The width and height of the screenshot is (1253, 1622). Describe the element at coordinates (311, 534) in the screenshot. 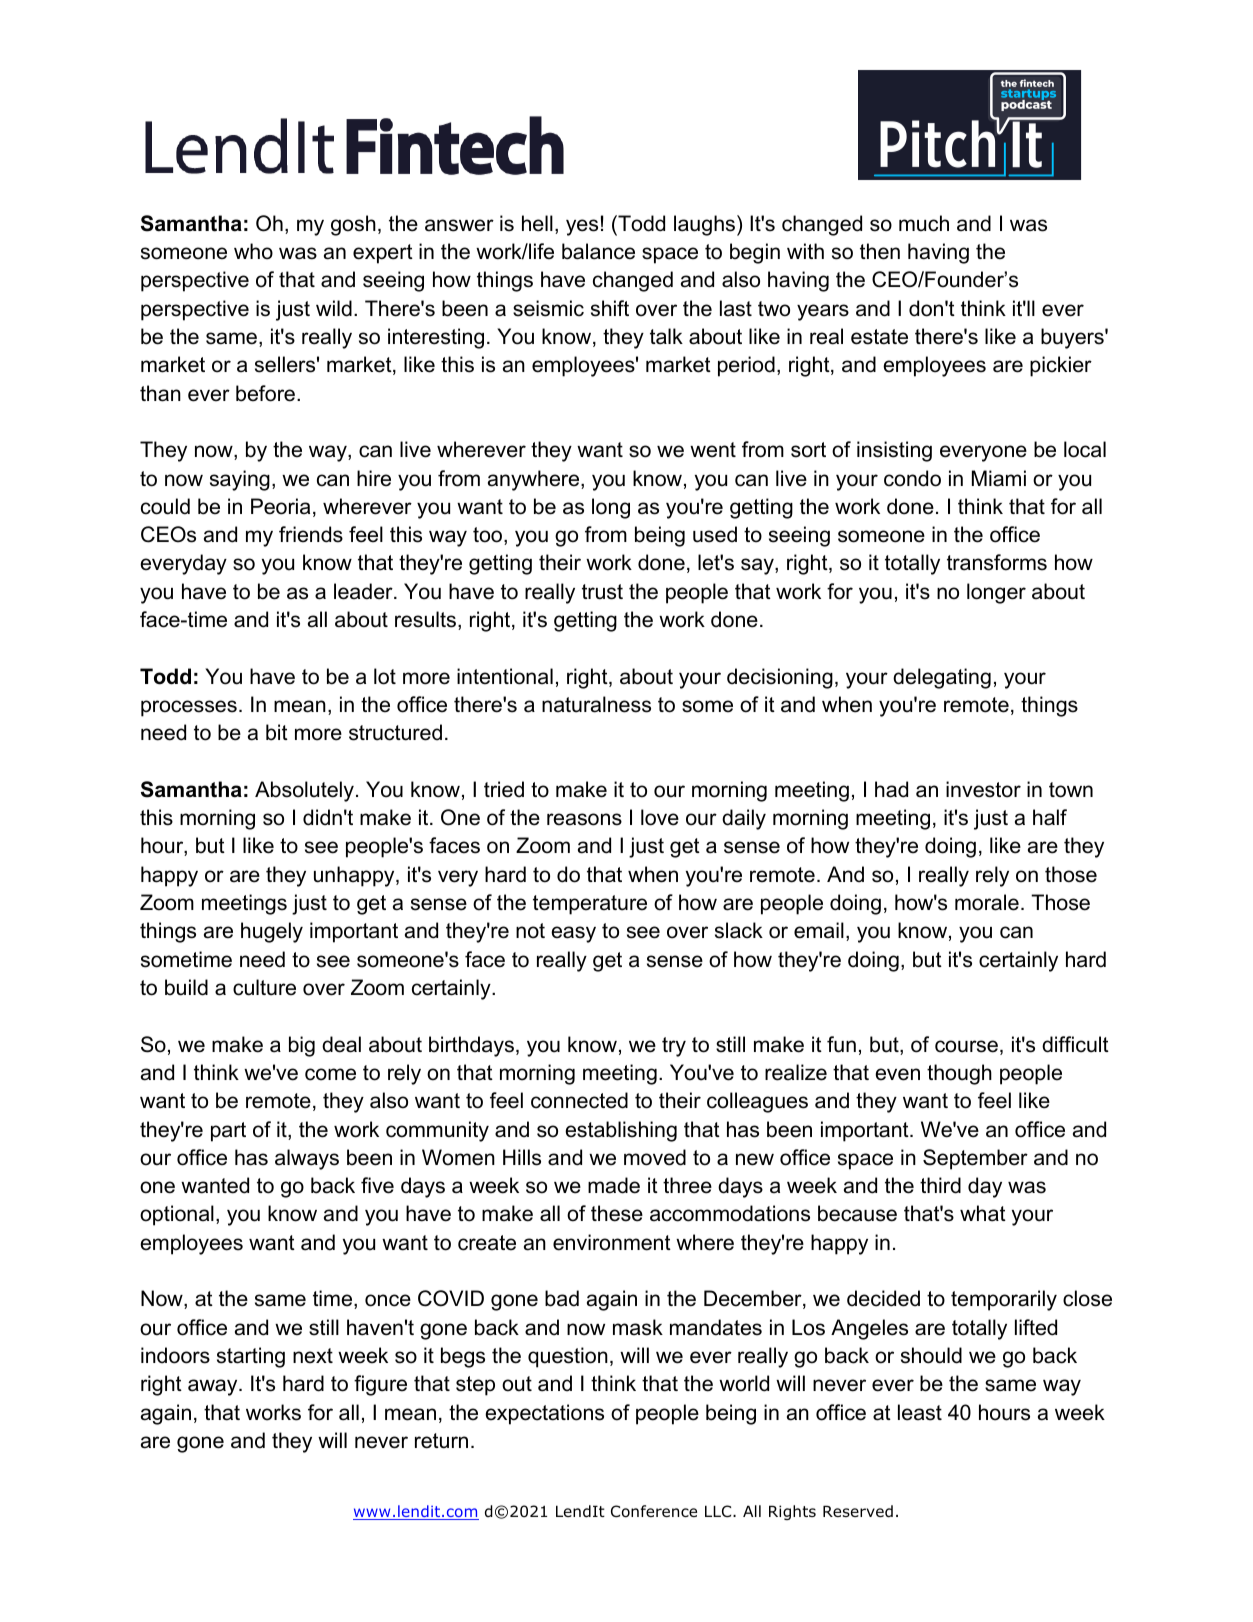

I see `friends` at that location.
